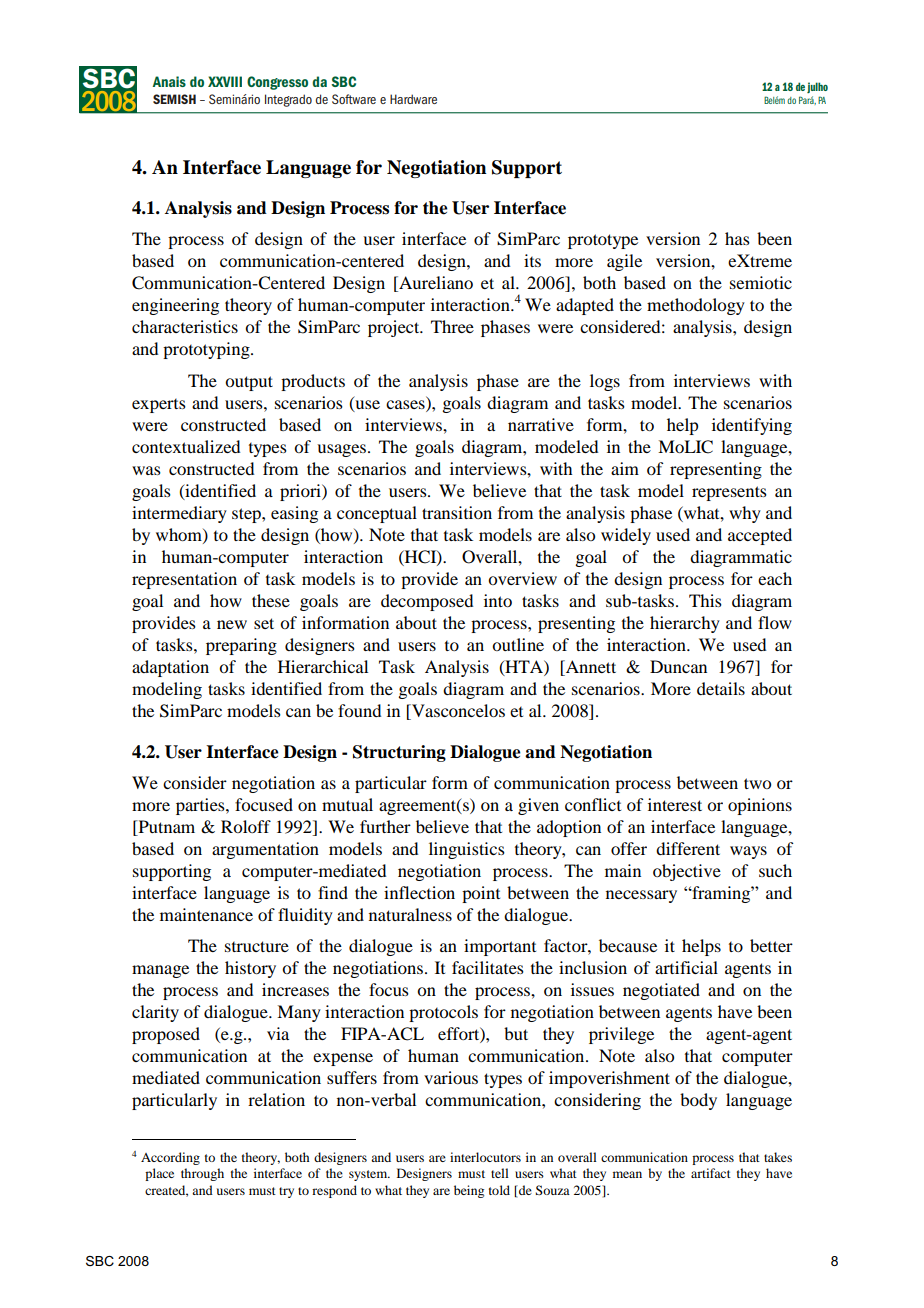  Describe the element at coordinates (225, 81) in the screenshot. I see `XXVIII` at that location.
